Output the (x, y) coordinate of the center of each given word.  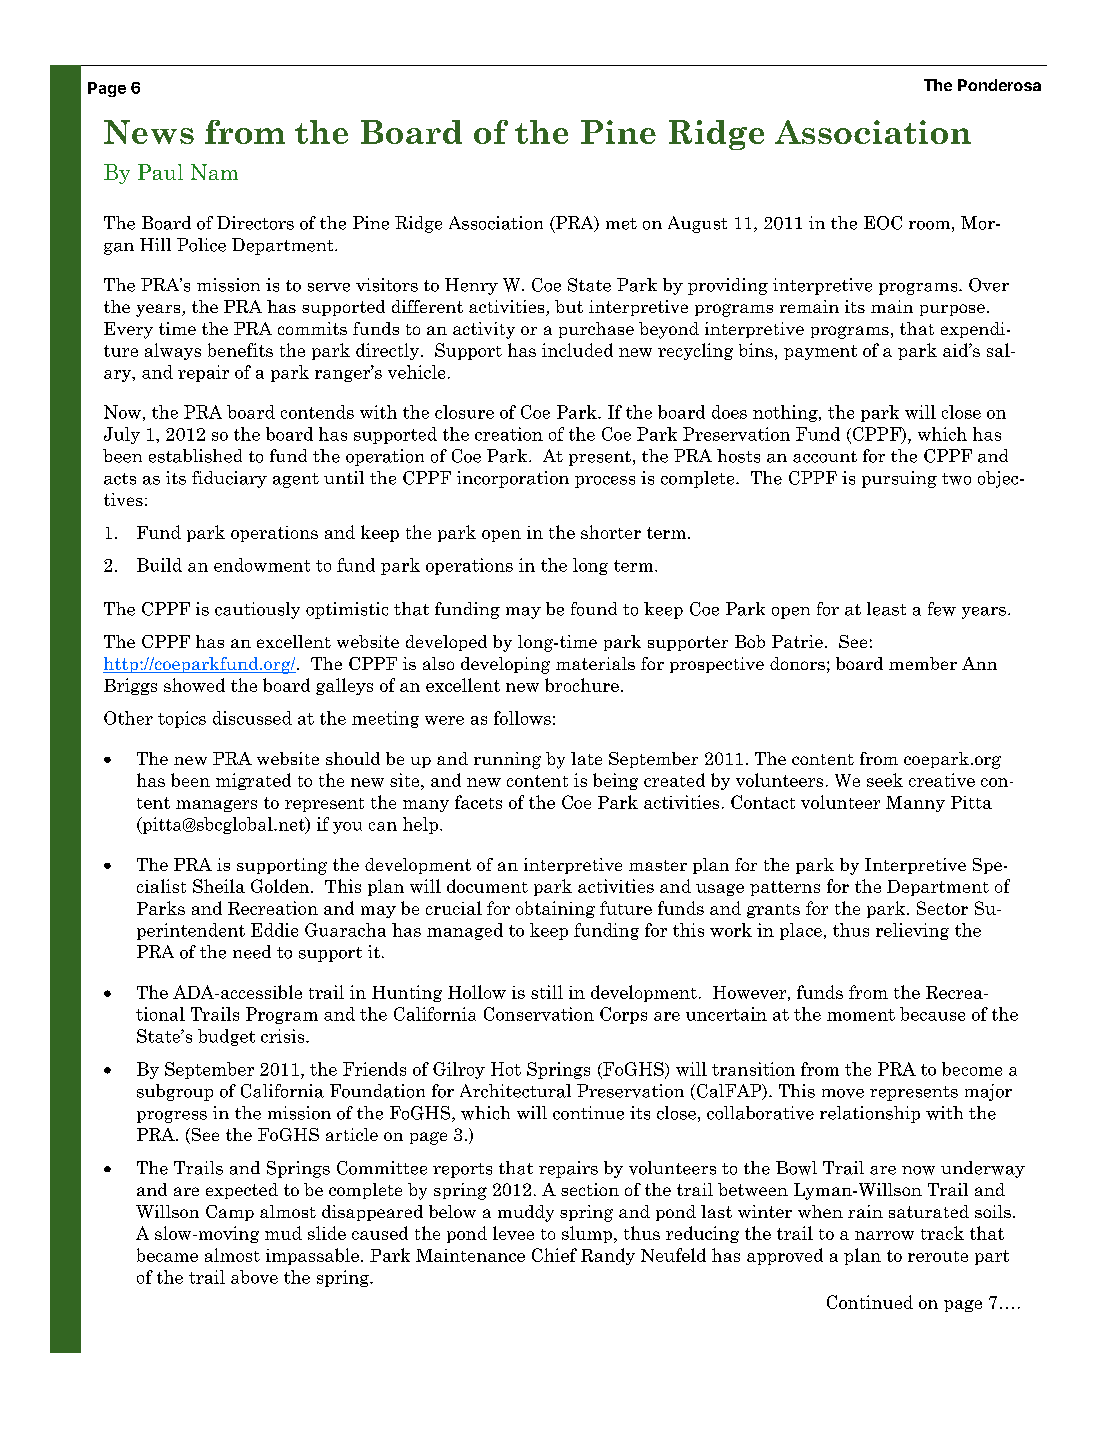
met (621, 224)
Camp (230, 1213)
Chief (554, 1255)
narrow (884, 1235)
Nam (214, 172)
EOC (883, 223)
